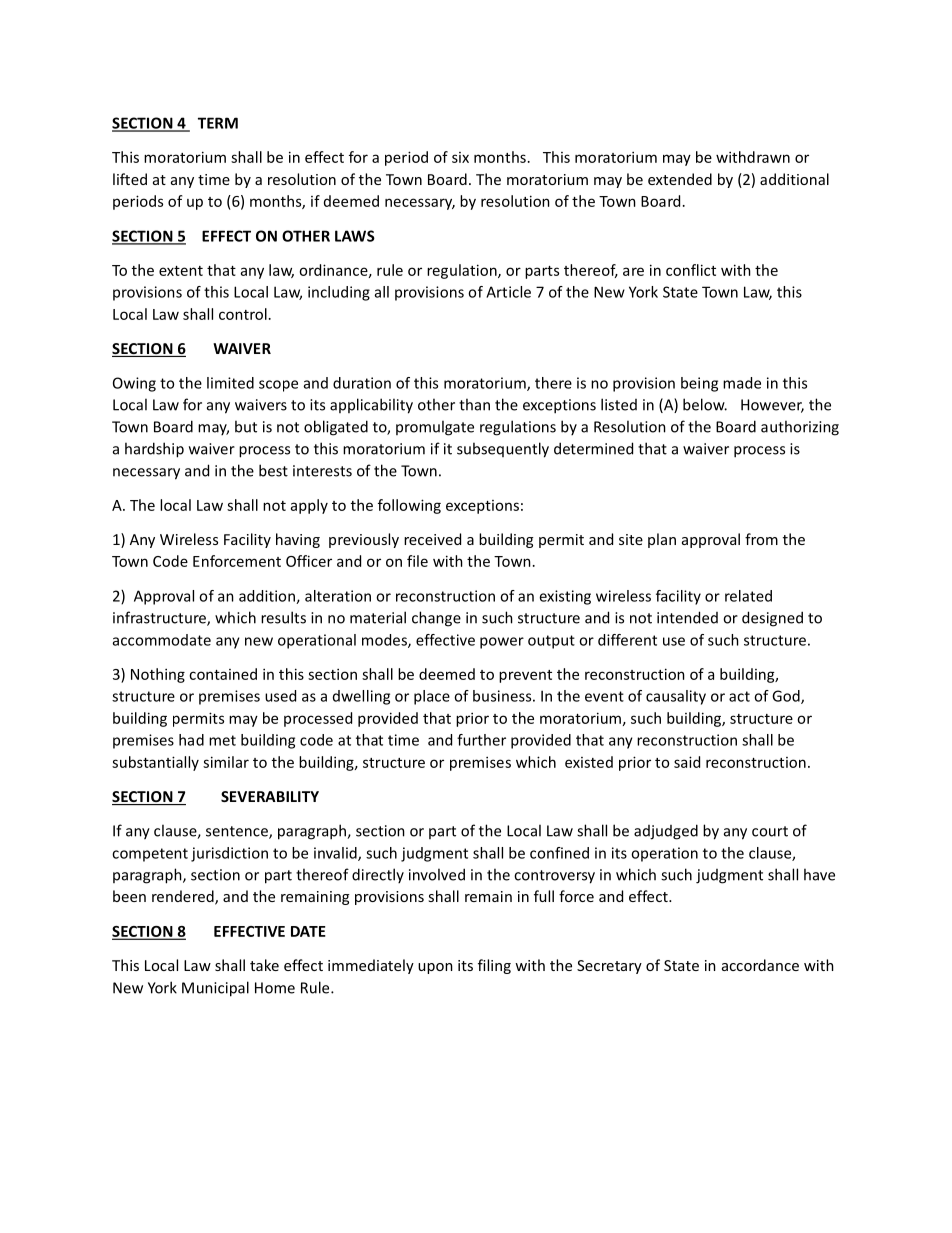  Describe the element at coordinates (760, 965) in the screenshot. I see `accordance` at that location.
